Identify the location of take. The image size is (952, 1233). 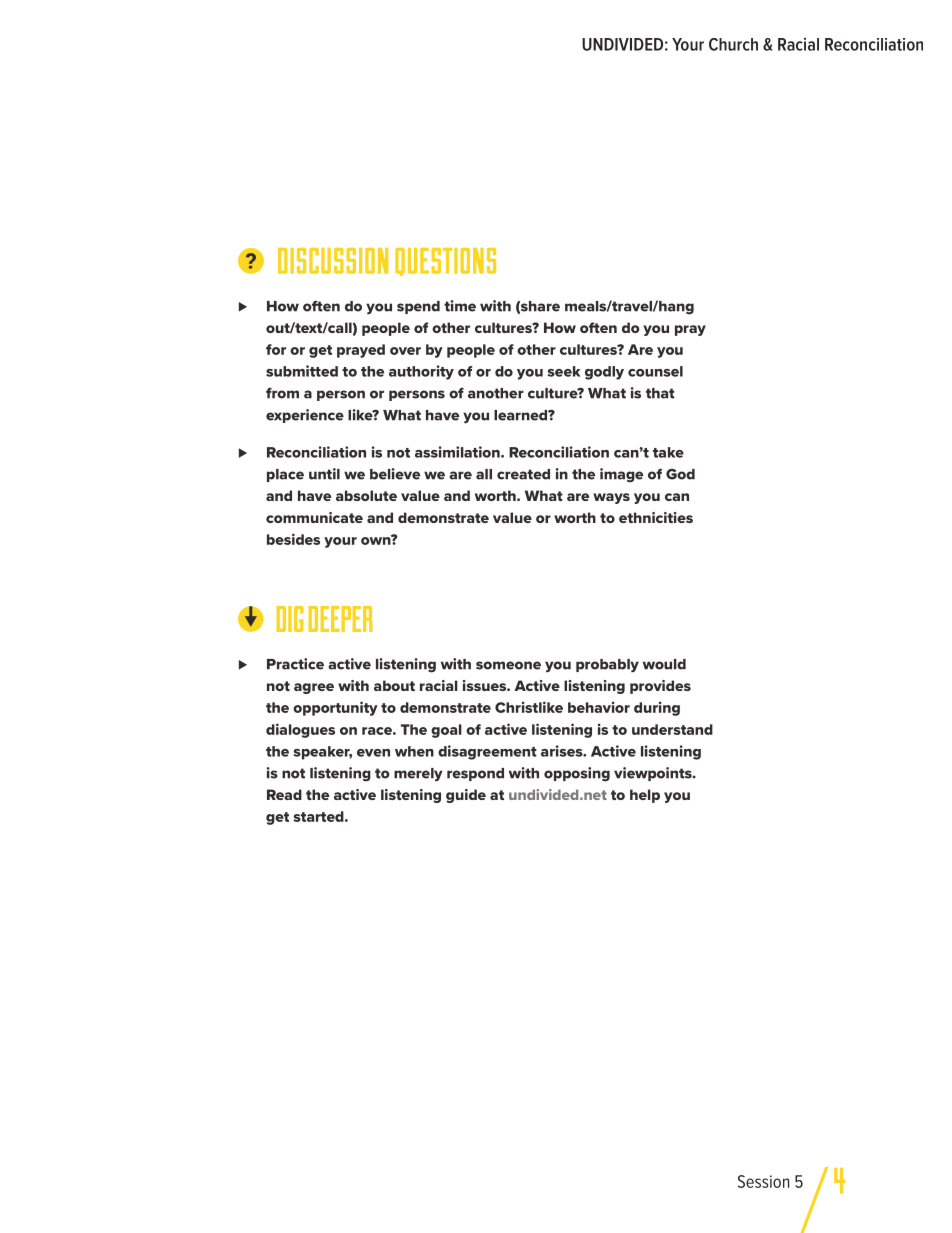
(668, 452).
